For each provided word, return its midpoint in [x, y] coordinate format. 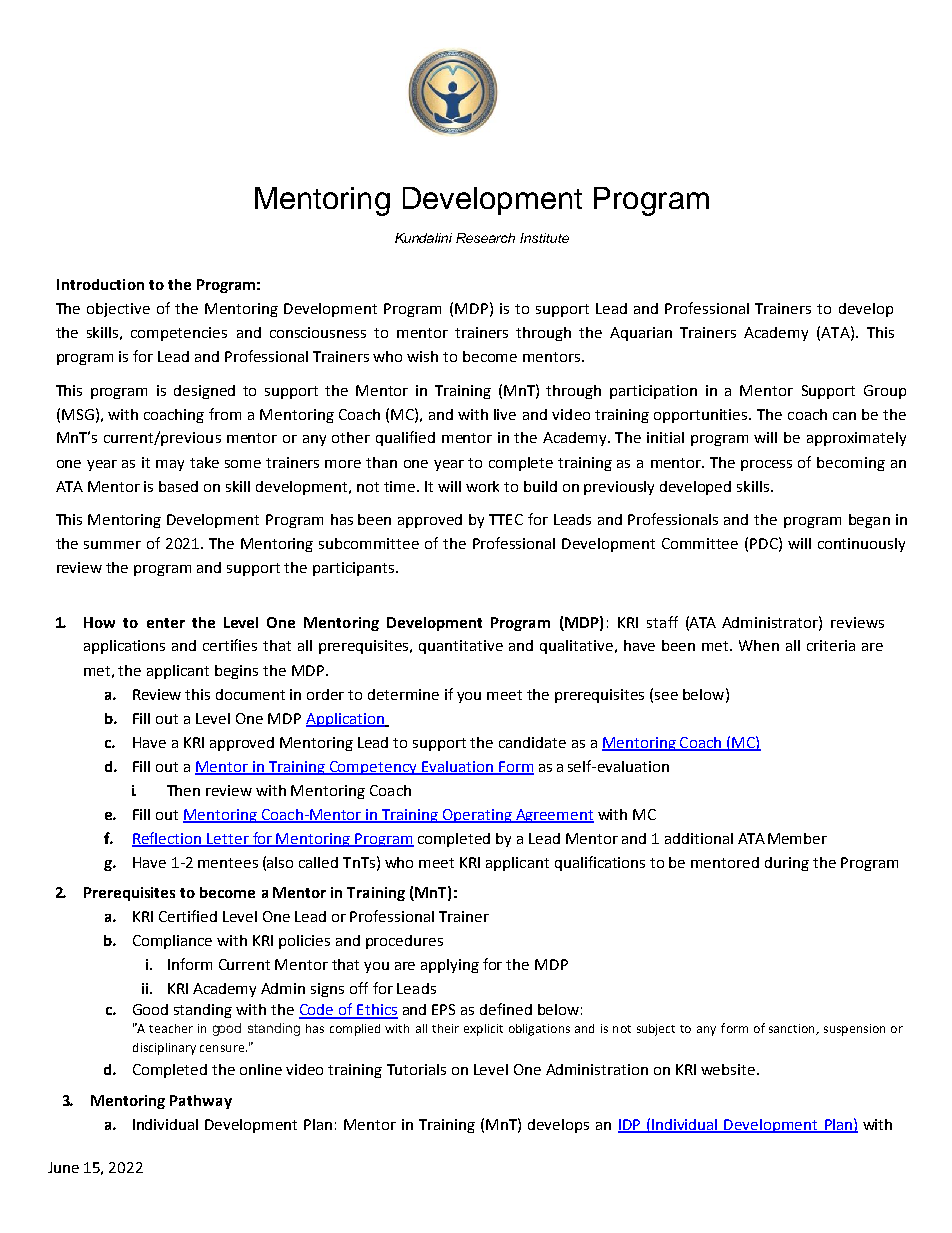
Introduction [100, 284]
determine [403, 694]
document [250, 694]
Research [485, 238]
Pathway [201, 1102]
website [728, 1069]
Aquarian [641, 334]
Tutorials [416, 1069]
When [759, 645]
